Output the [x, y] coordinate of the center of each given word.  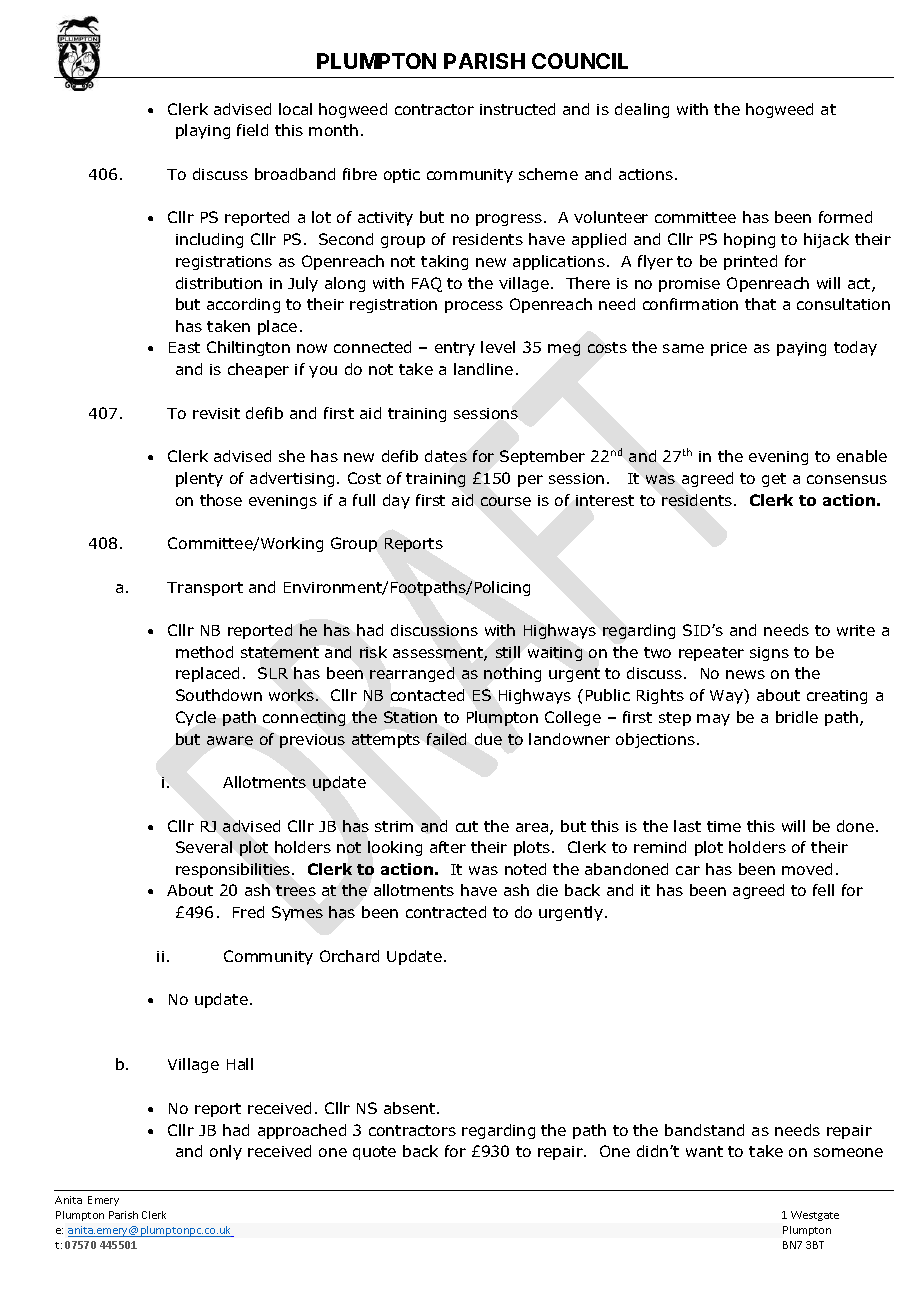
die [547, 890]
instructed [517, 109]
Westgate [815, 1216]
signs [769, 654]
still [508, 652]
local [295, 109]
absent [411, 1108]
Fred [248, 912]
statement [280, 652]
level [498, 347]
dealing [642, 110]
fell [823, 890]
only [226, 1152]
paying [801, 349]
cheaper [258, 370]
